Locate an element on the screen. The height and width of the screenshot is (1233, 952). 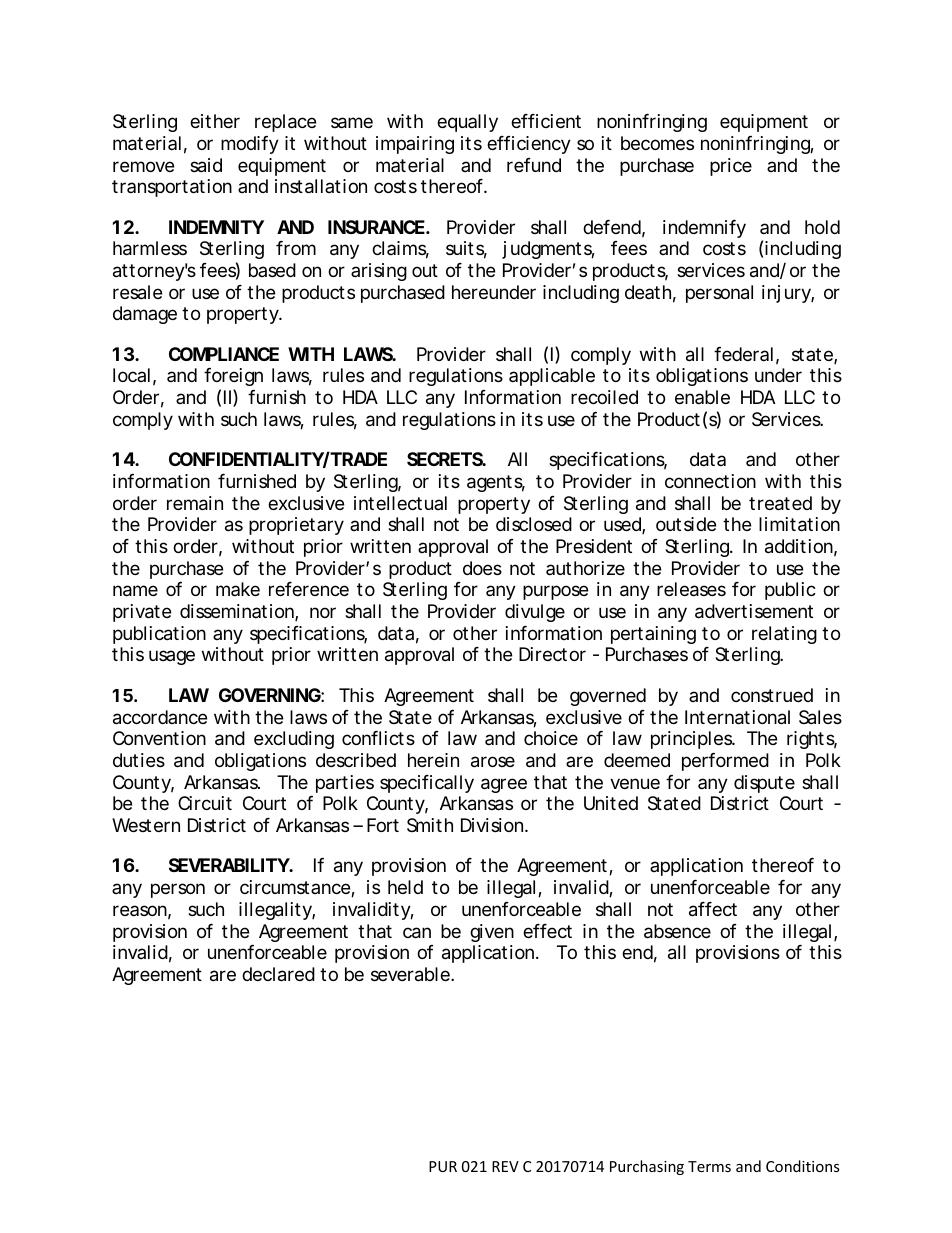
Circuit is located at coordinates (205, 803).
